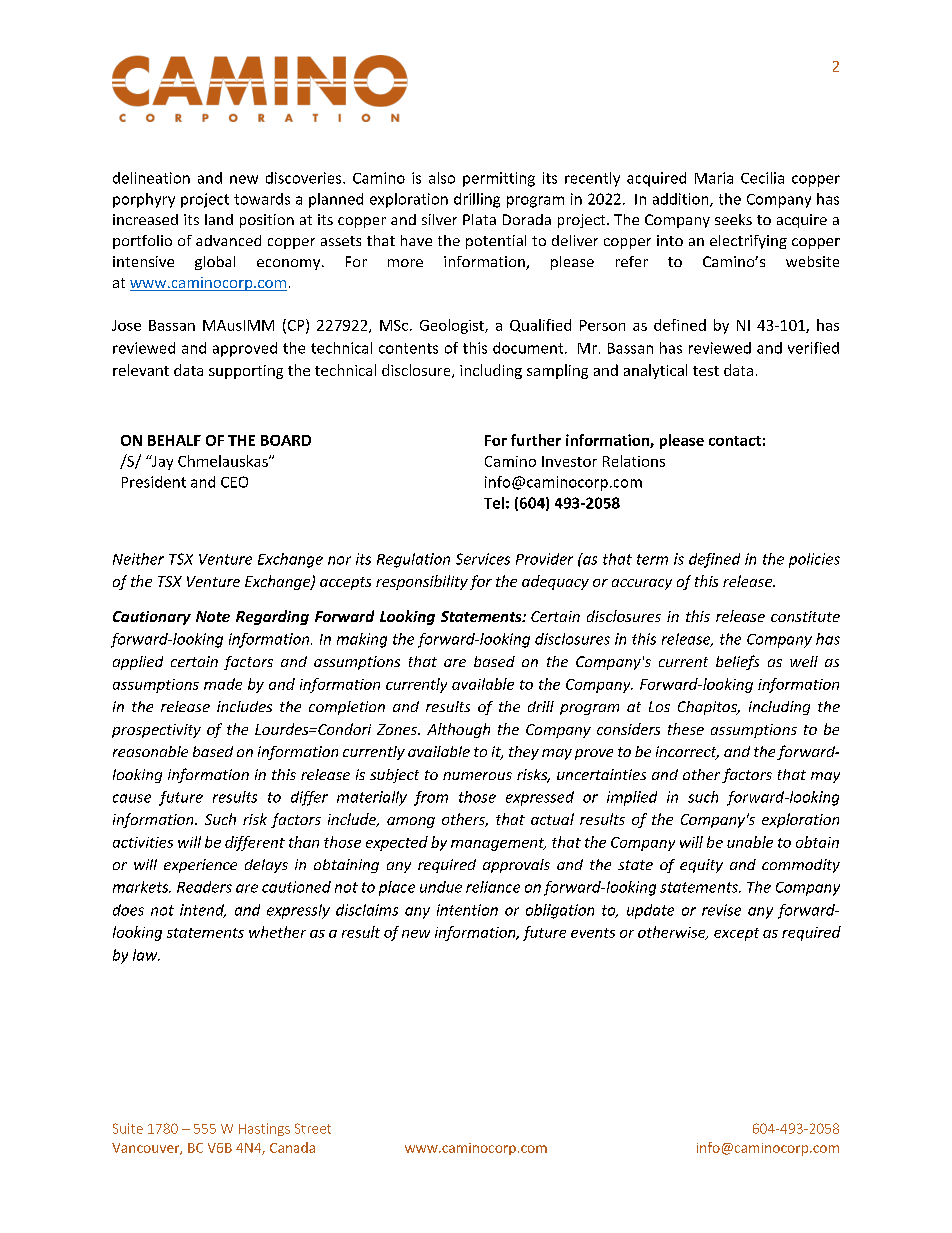  I want to click on made, so click(223, 684).
